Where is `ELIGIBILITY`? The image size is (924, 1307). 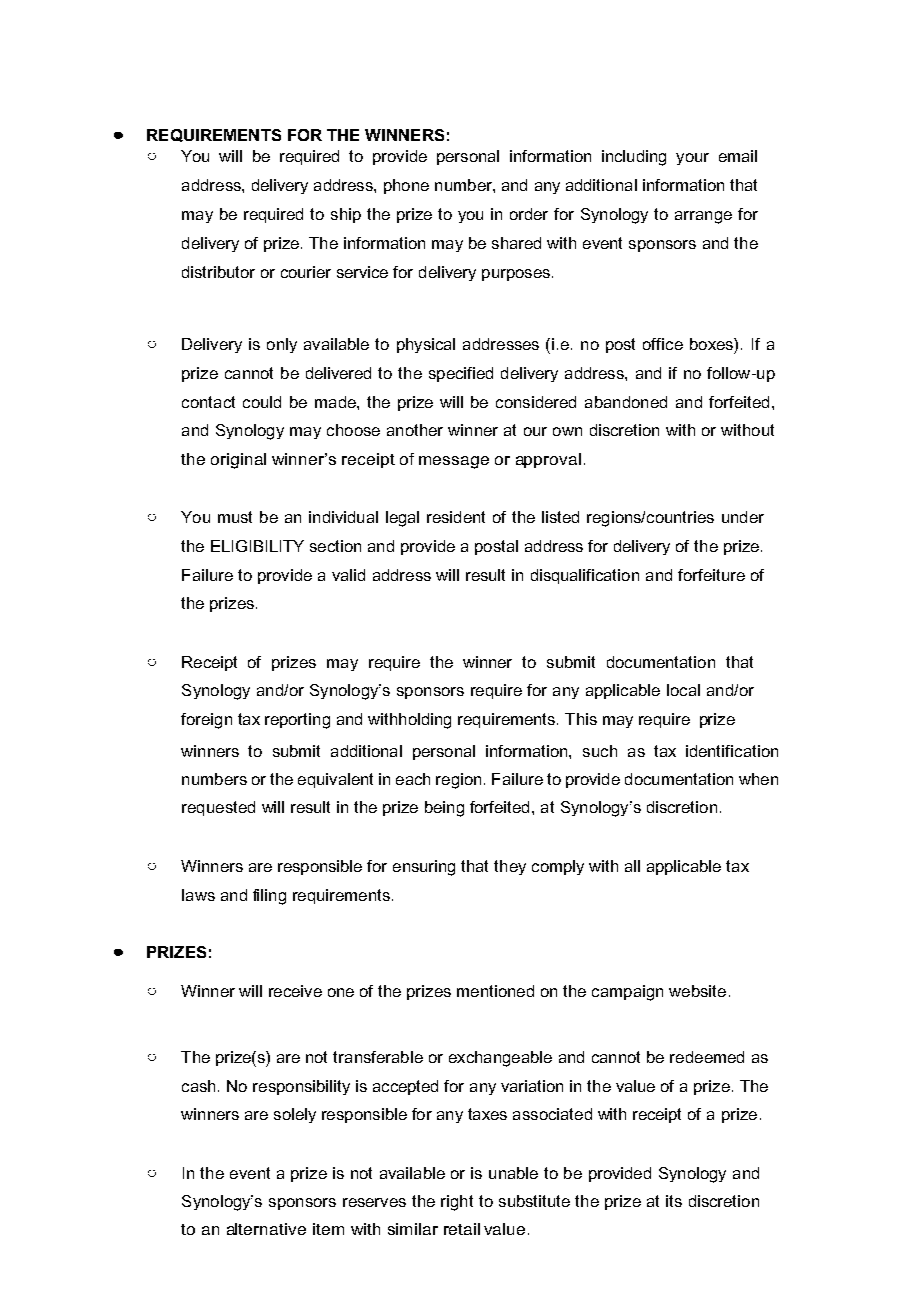 ELIGIBILITY is located at coordinates (257, 546).
